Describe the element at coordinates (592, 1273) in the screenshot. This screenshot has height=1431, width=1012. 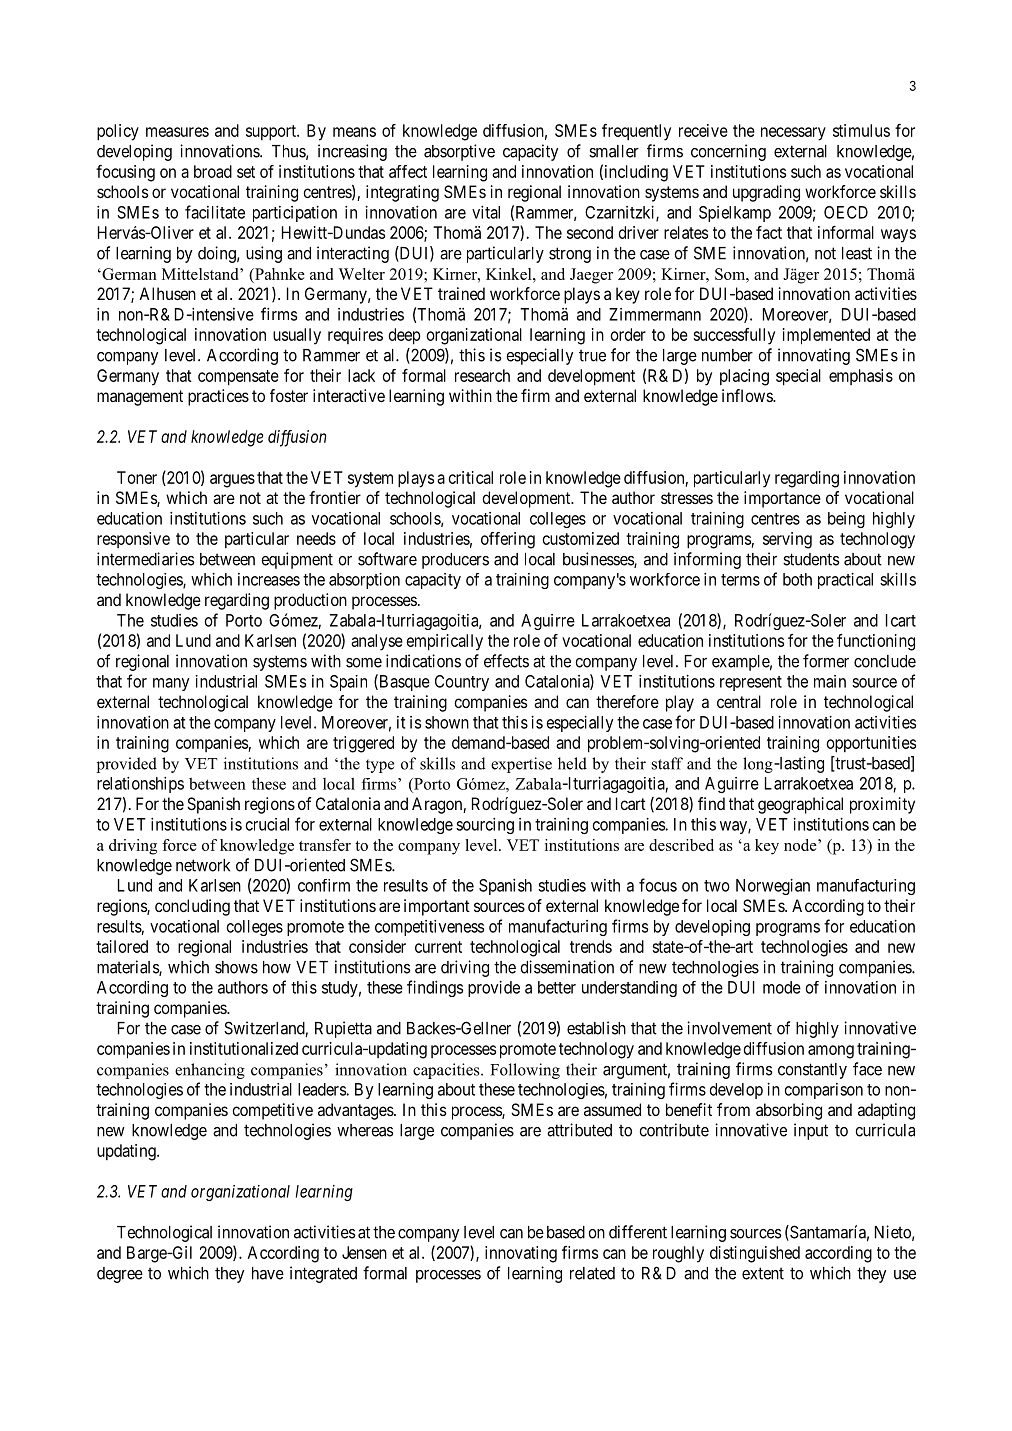
I see `related` at that location.
